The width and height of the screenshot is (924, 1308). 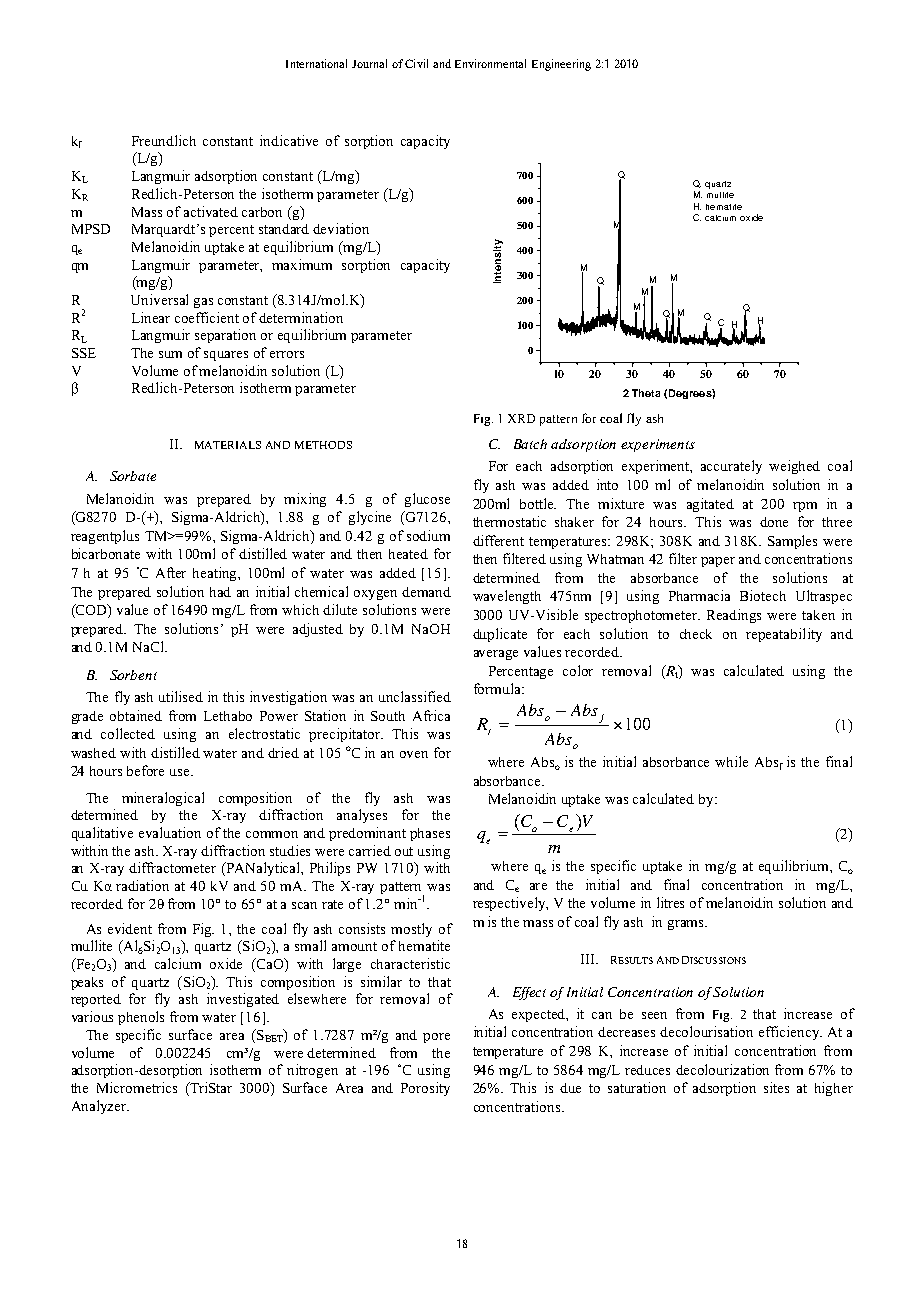 What do you see at coordinates (521, 418) in the screenshot?
I see `XRD` at bounding box center [521, 418].
